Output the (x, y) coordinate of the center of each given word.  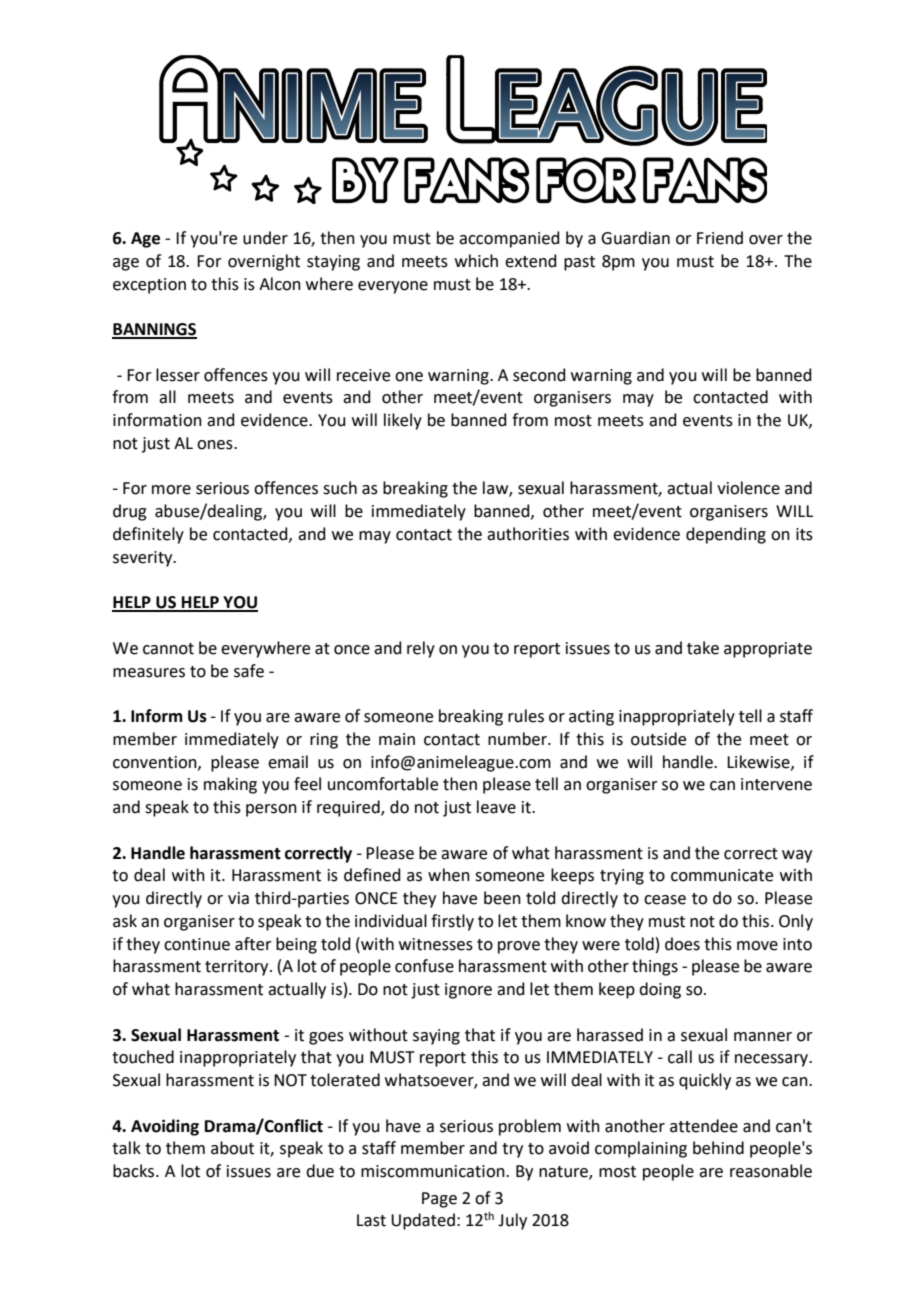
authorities (528, 534)
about (232, 1148)
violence (748, 488)
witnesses (436, 944)
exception (149, 286)
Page (439, 1200)
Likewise (759, 762)
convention (156, 763)
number (518, 739)
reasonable (771, 1171)
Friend (720, 238)
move (757, 946)
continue (197, 944)
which (476, 261)
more (171, 490)
